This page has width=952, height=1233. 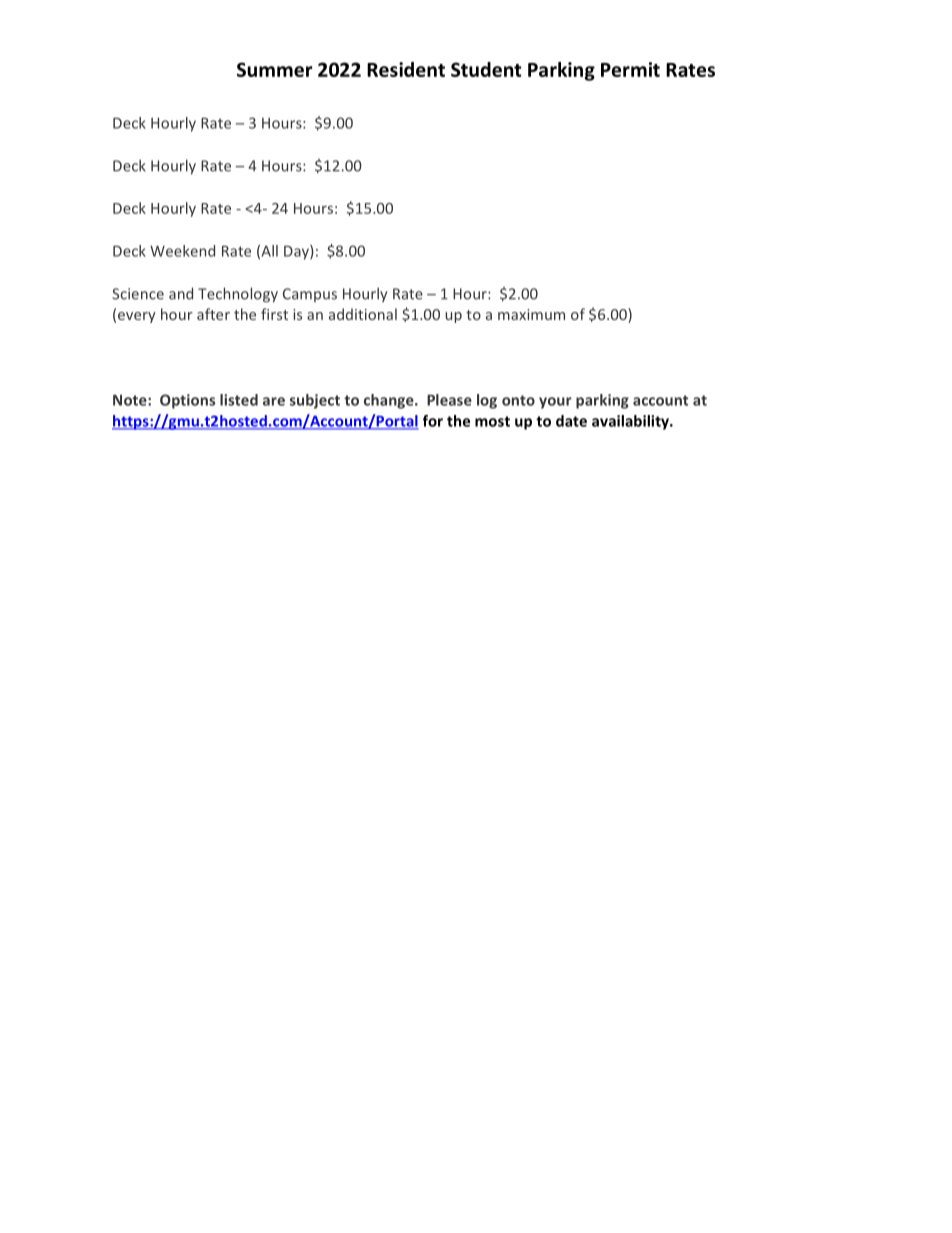 I want to click on Summer, so click(x=275, y=69).
